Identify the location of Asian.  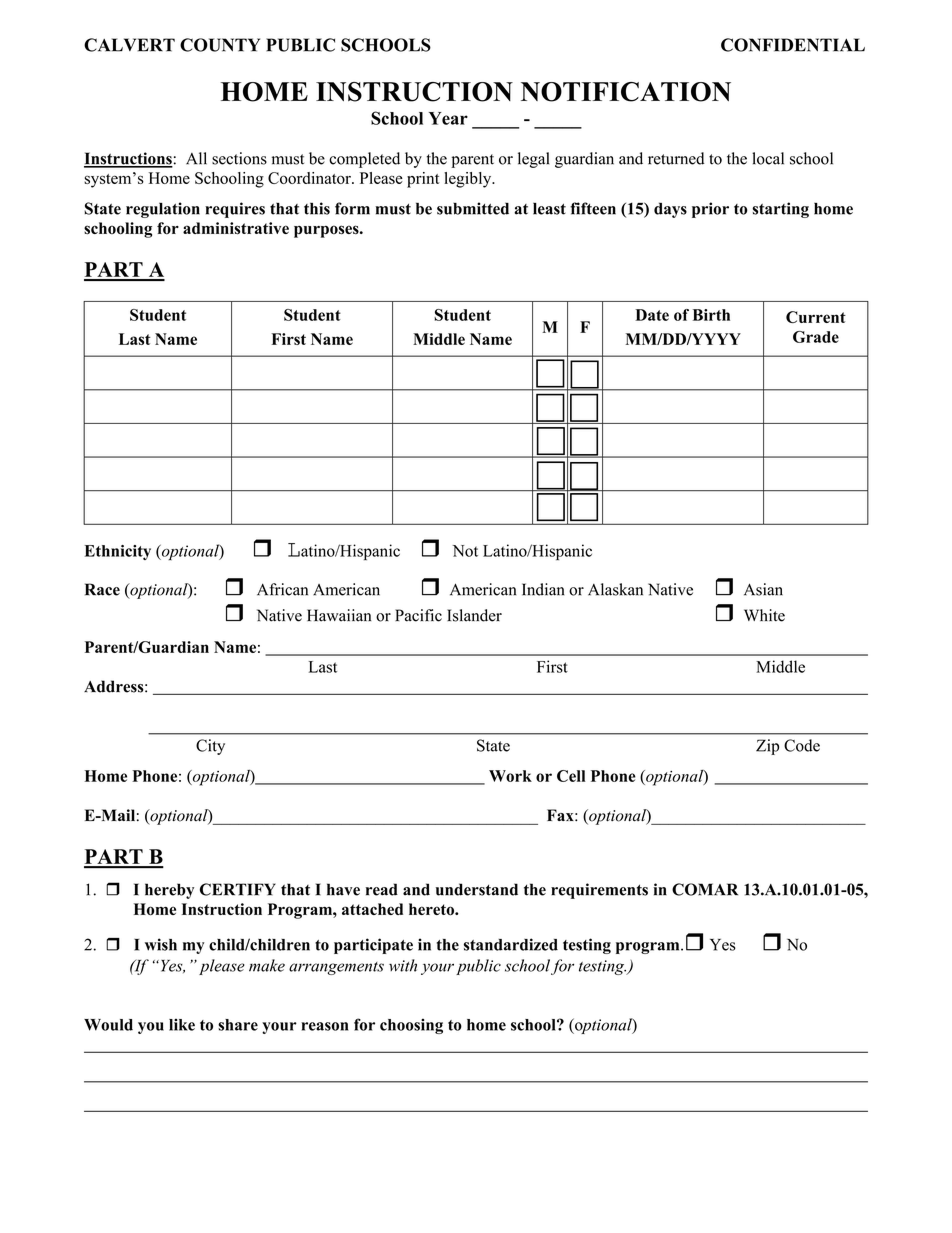
(763, 589).
